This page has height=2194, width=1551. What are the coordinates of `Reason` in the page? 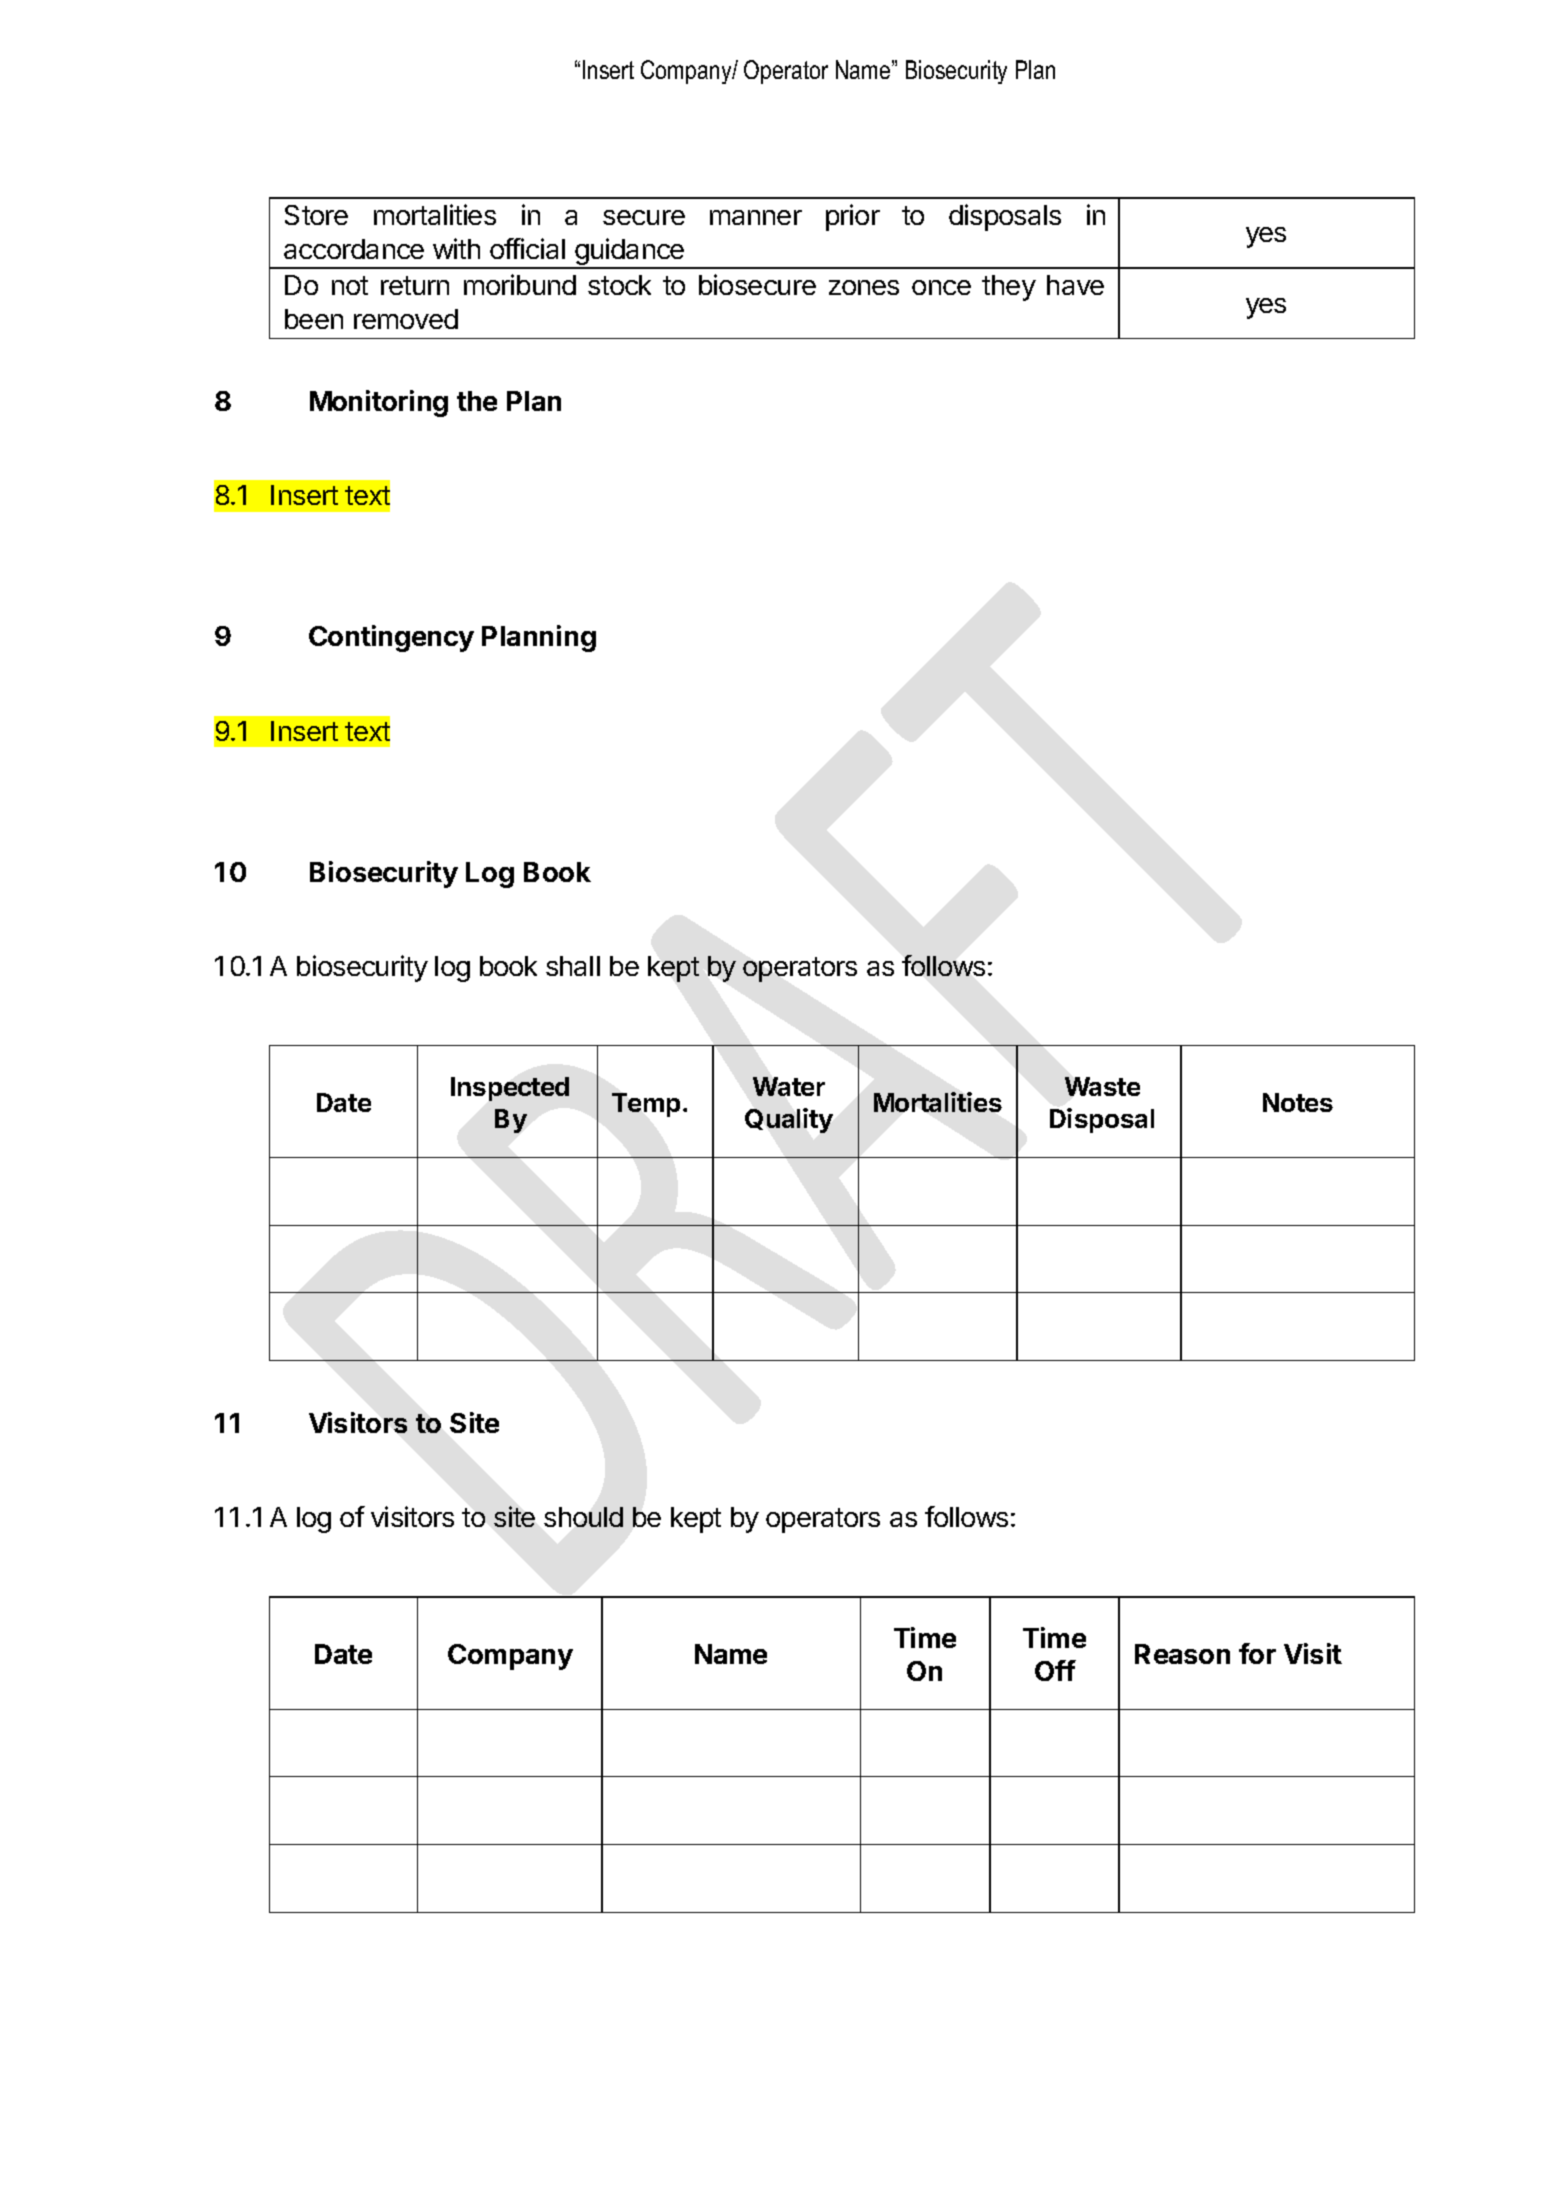 It's located at (1182, 1654).
